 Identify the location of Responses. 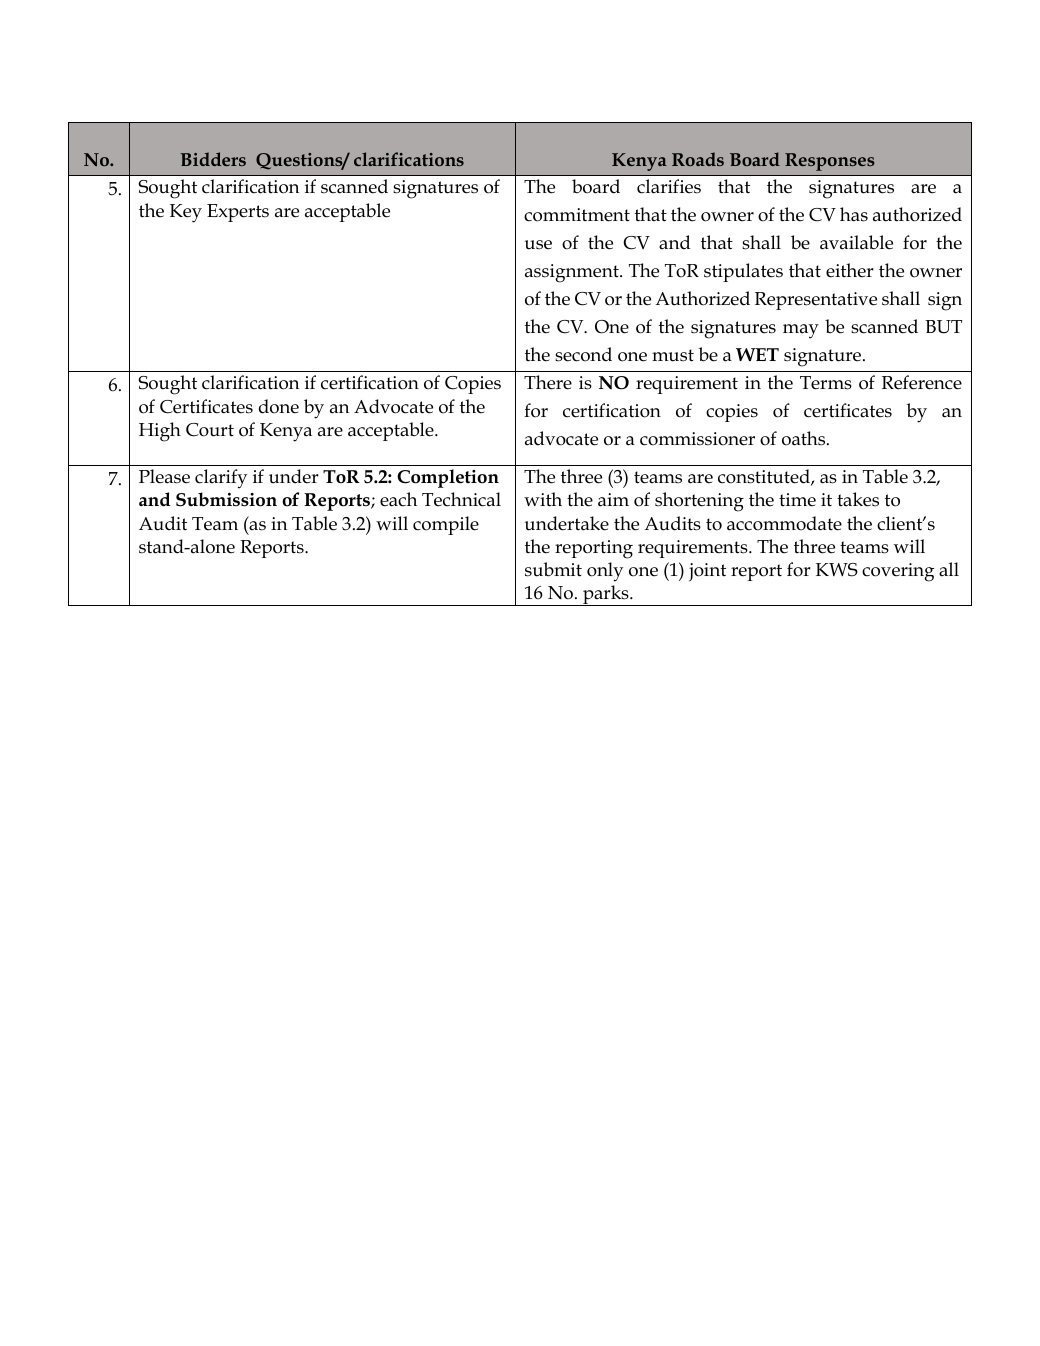
(830, 162).
